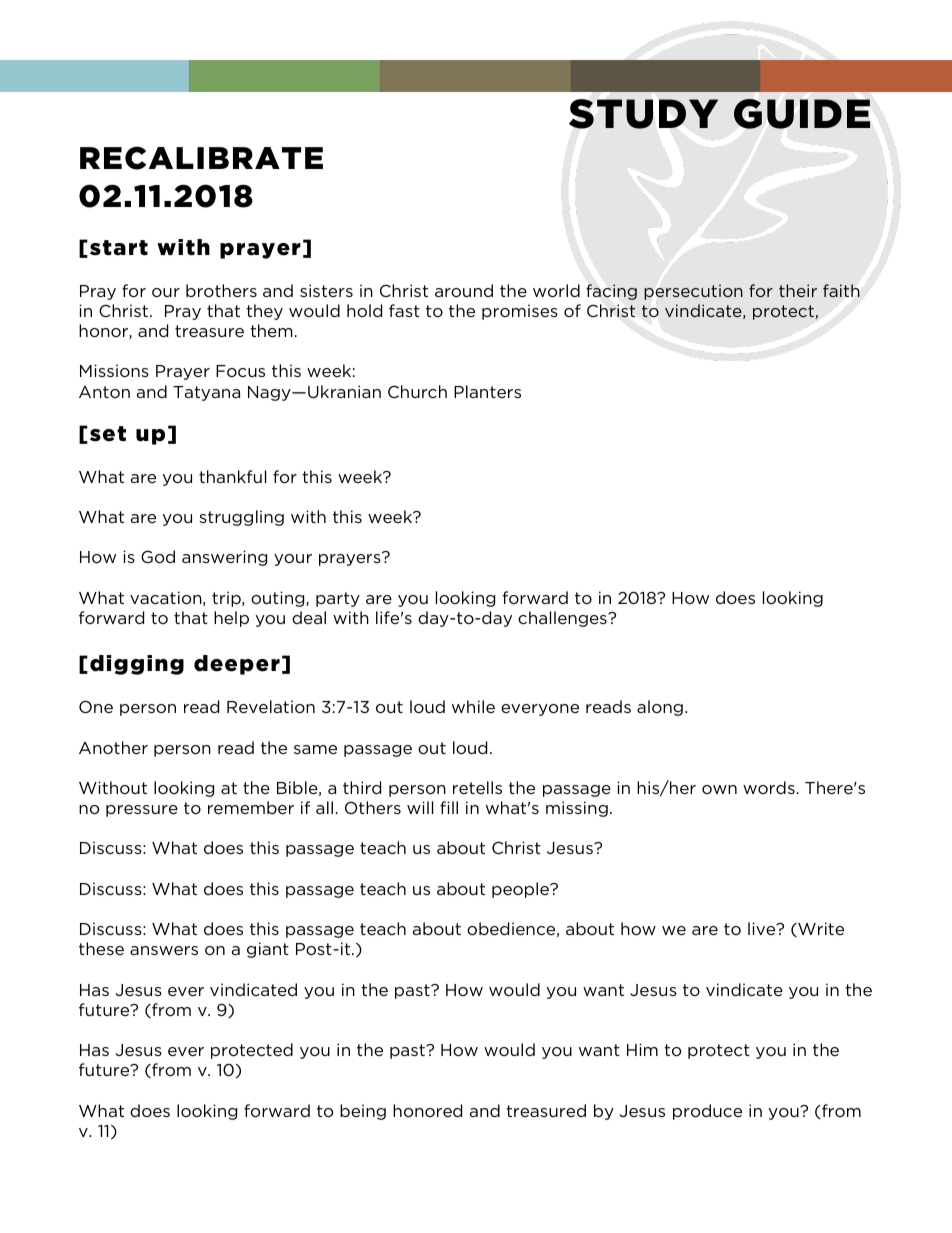 This image has width=952, height=1233. Describe the element at coordinates (201, 158) in the image. I see `RECALIBRATE` at that location.
